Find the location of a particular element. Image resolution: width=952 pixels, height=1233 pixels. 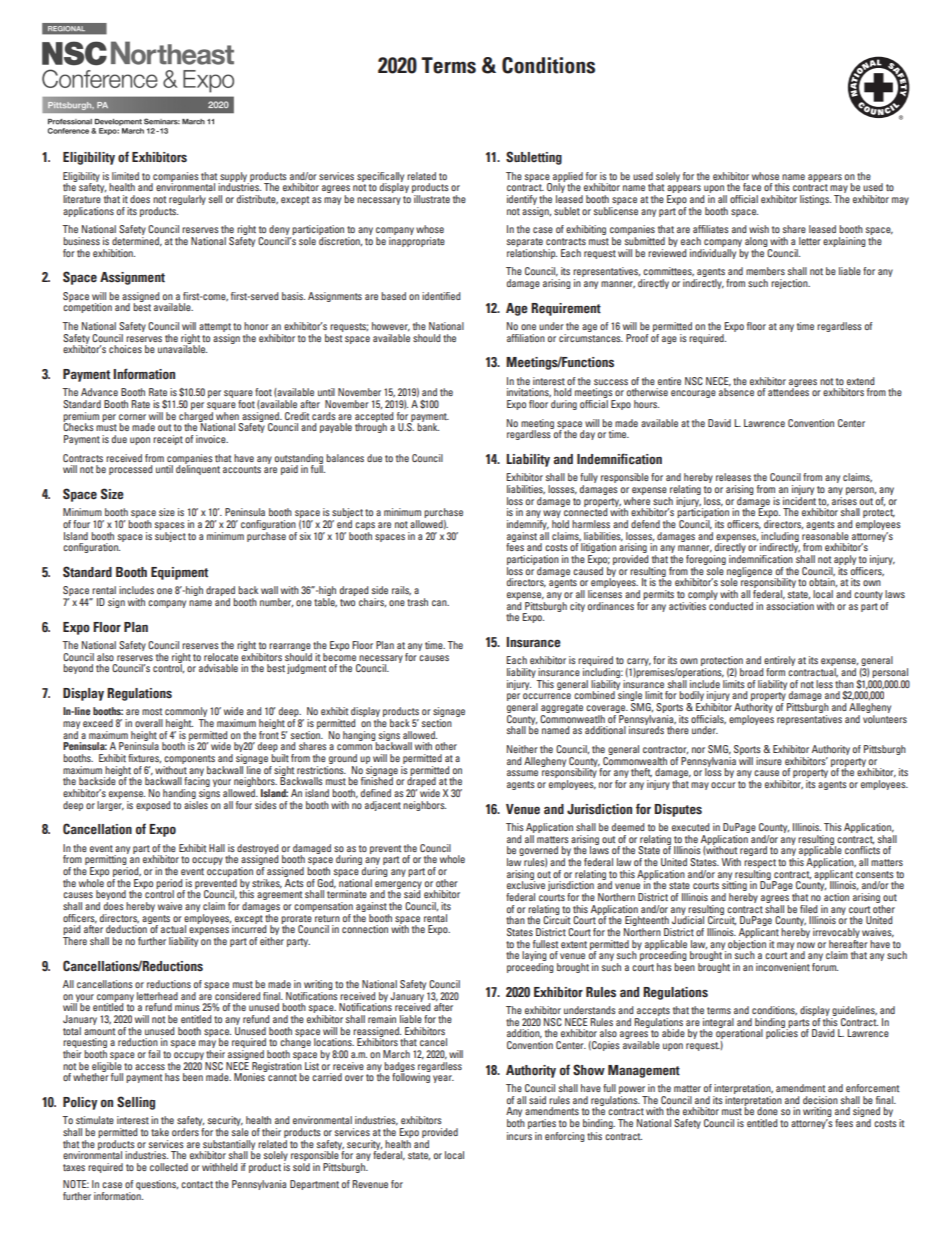

incurs is located at coordinates (519, 1136).
